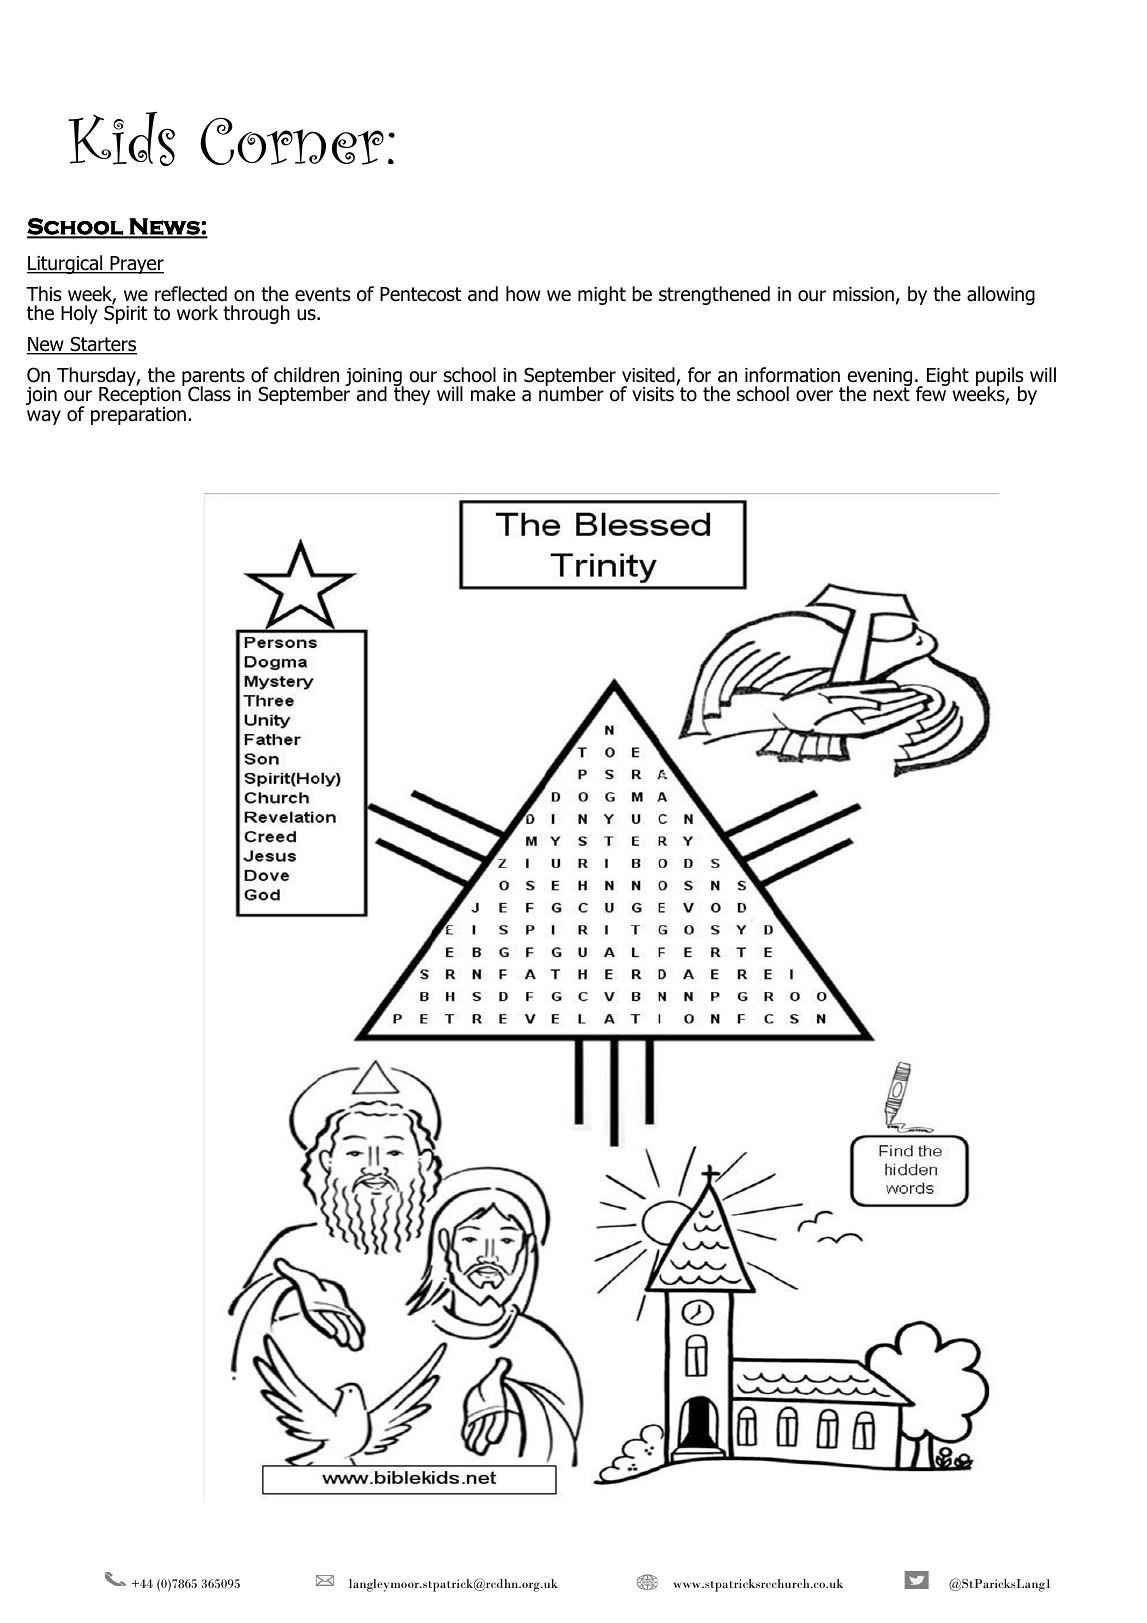 The width and height of the image is (1147, 1623). I want to click on allowing, so click(1001, 295).
